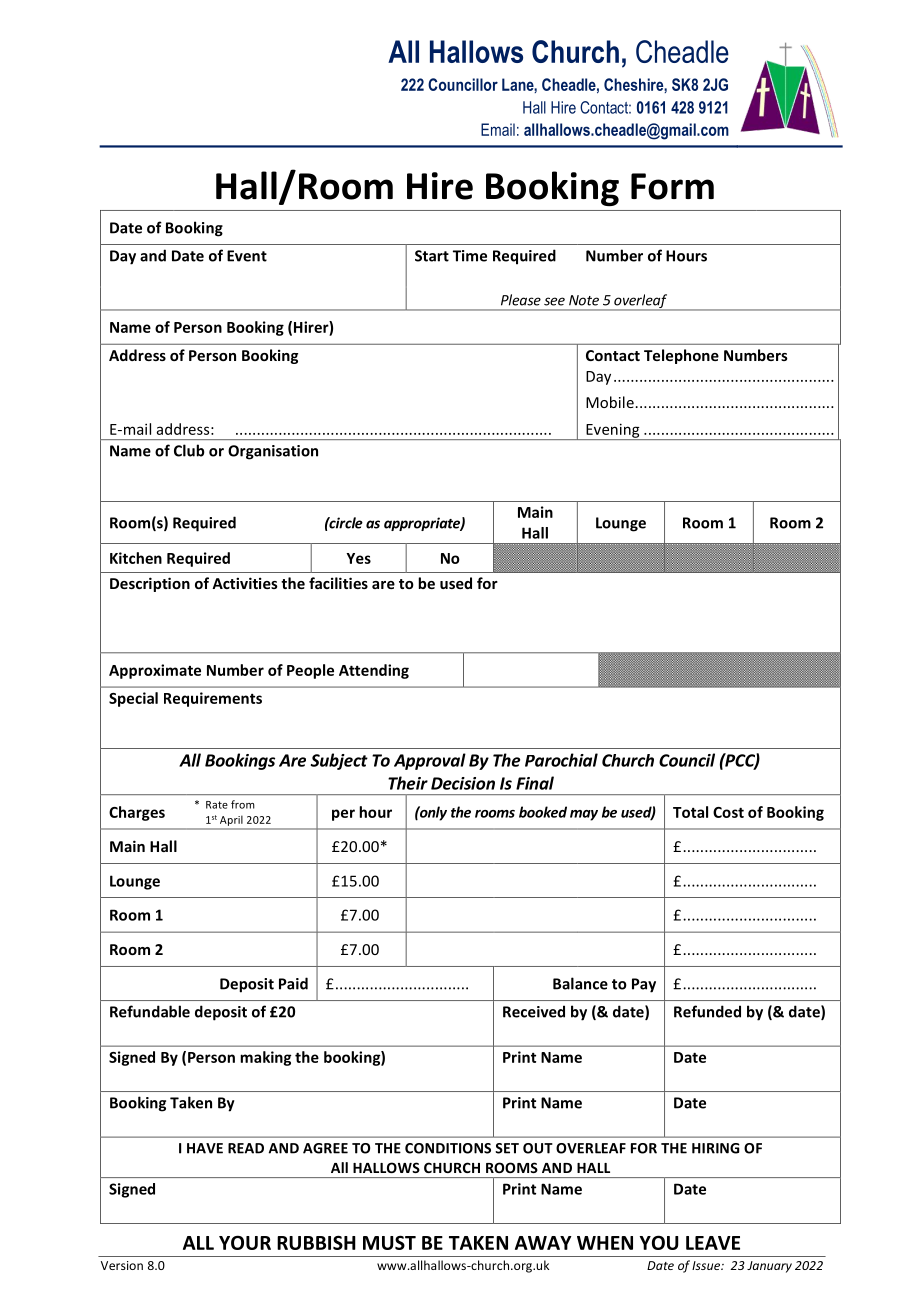 Image resolution: width=924 pixels, height=1307 pixels. What do you see at coordinates (358, 558) in the image?
I see `Yes` at bounding box center [358, 558].
